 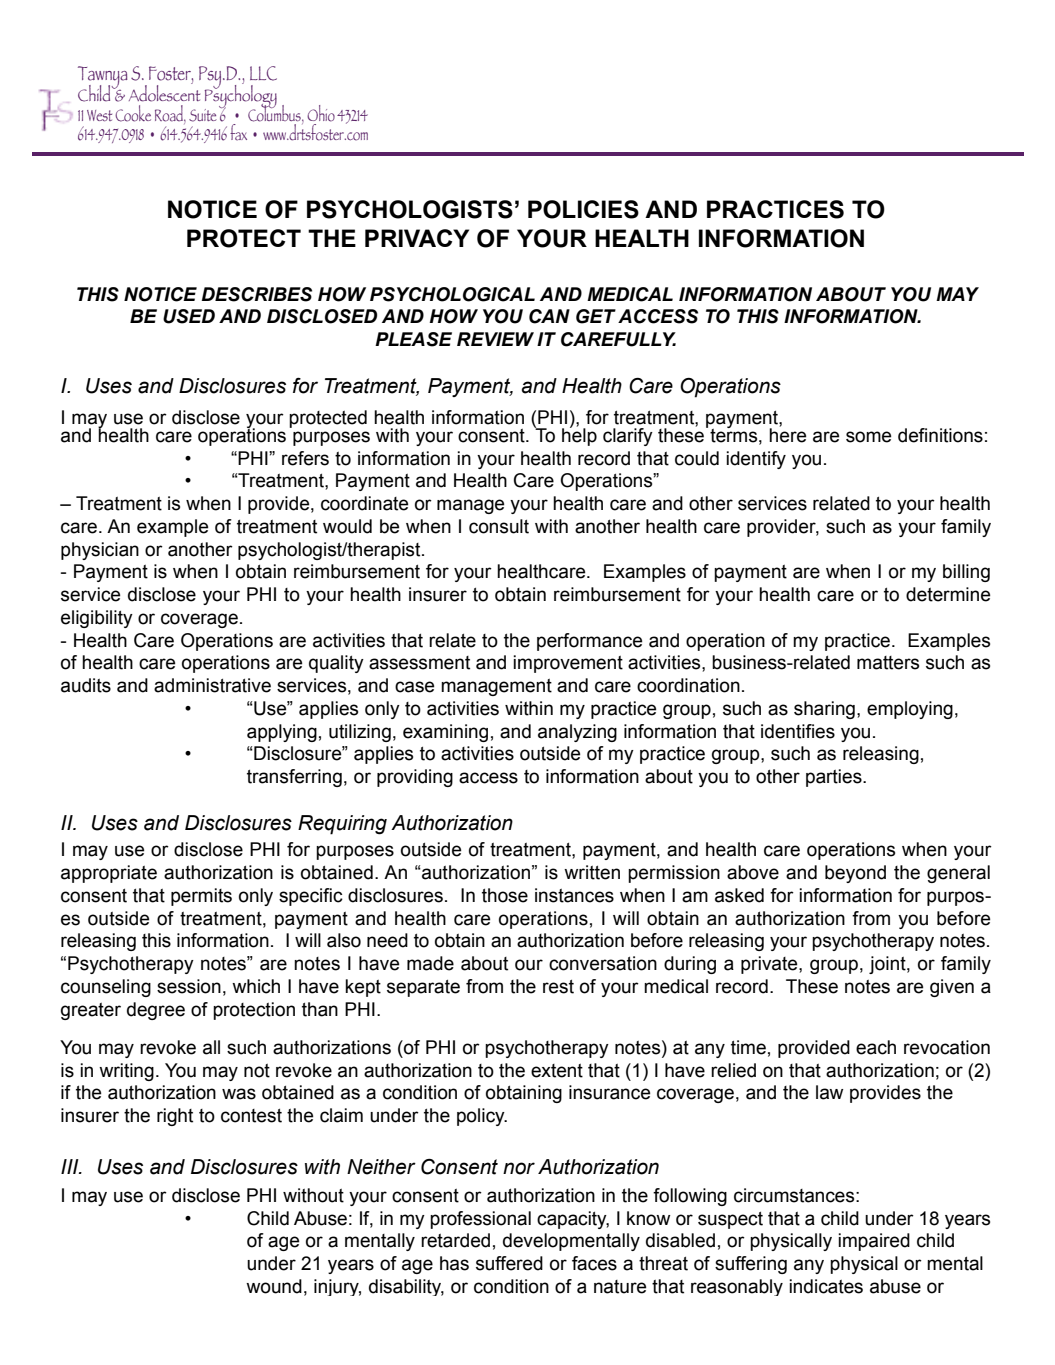 What do you see at coordinates (583, 209) in the document?
I see `POLICIES` at bounding box center [583, 209].
